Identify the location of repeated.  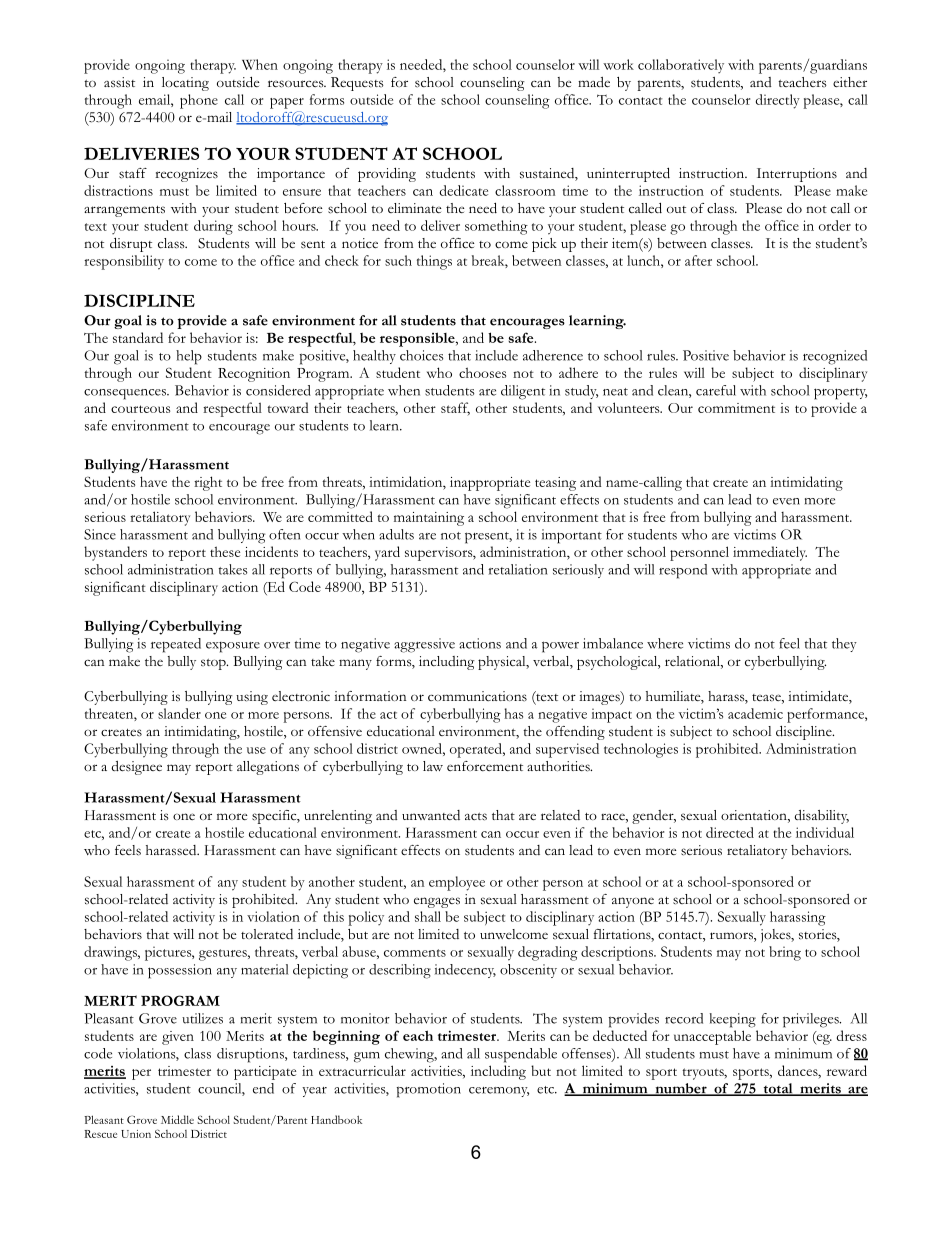
(176, 645).
